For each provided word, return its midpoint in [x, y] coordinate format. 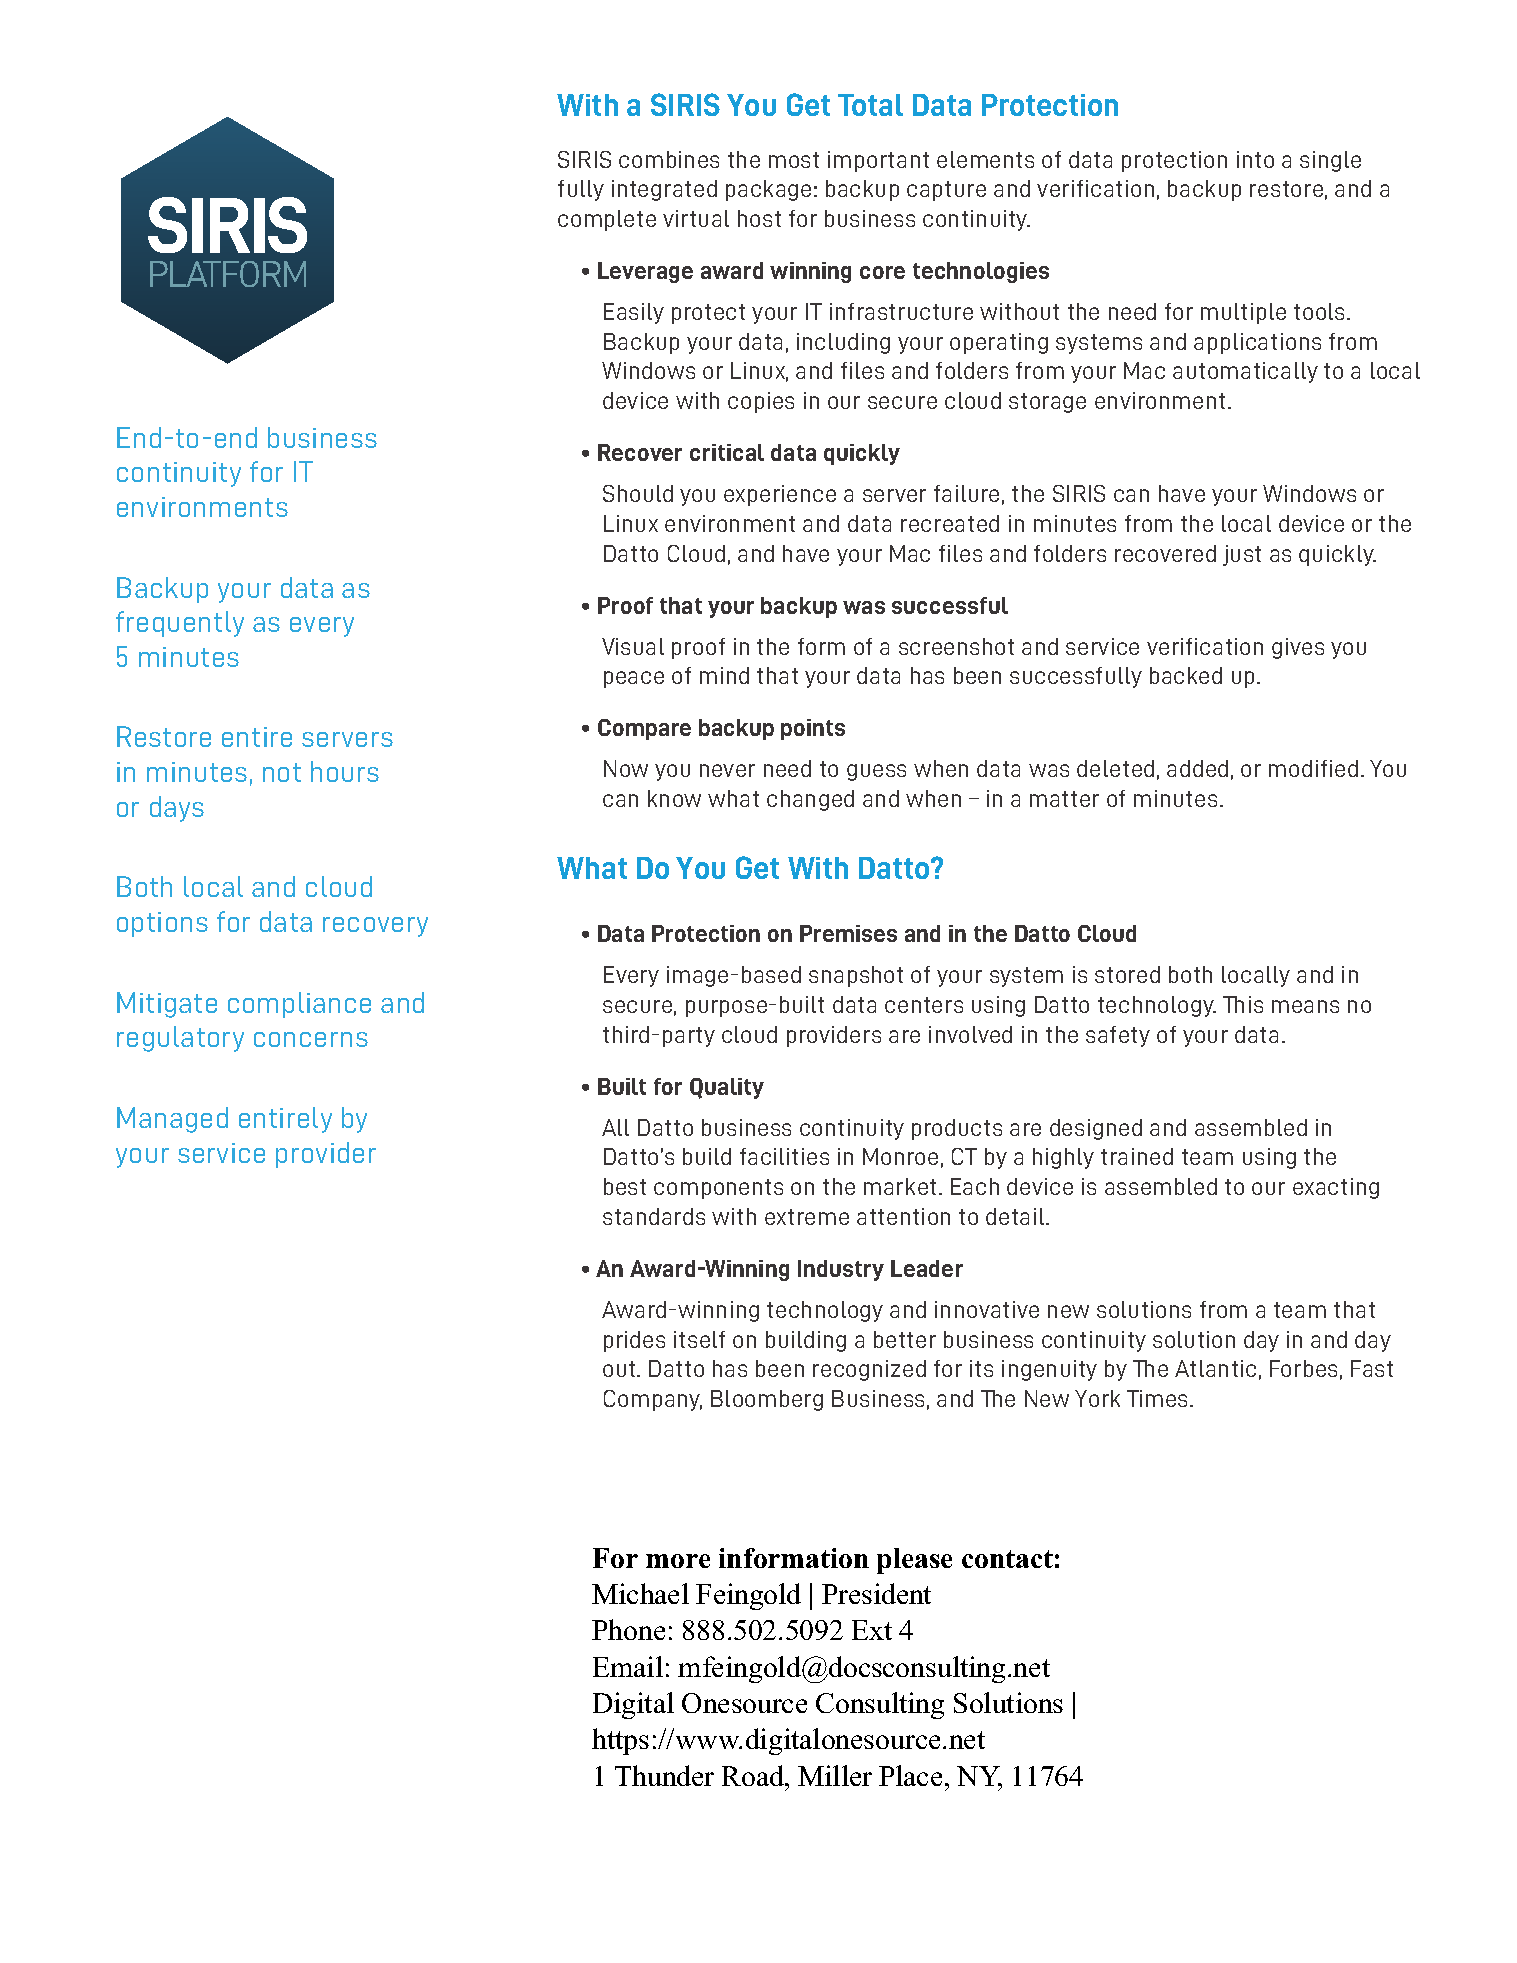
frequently [180, 624]
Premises [848, 933]
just [1242, 555]
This [1243, 1004]
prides [634, 1341]
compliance [299, 1005]
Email [628, 1666]
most [794, 160]
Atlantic [1215, 1368]
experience [780, 495]
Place [910, 1775]
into [1255, 159]
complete [607, 220]
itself [699, 1339]
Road [754, 1775]
